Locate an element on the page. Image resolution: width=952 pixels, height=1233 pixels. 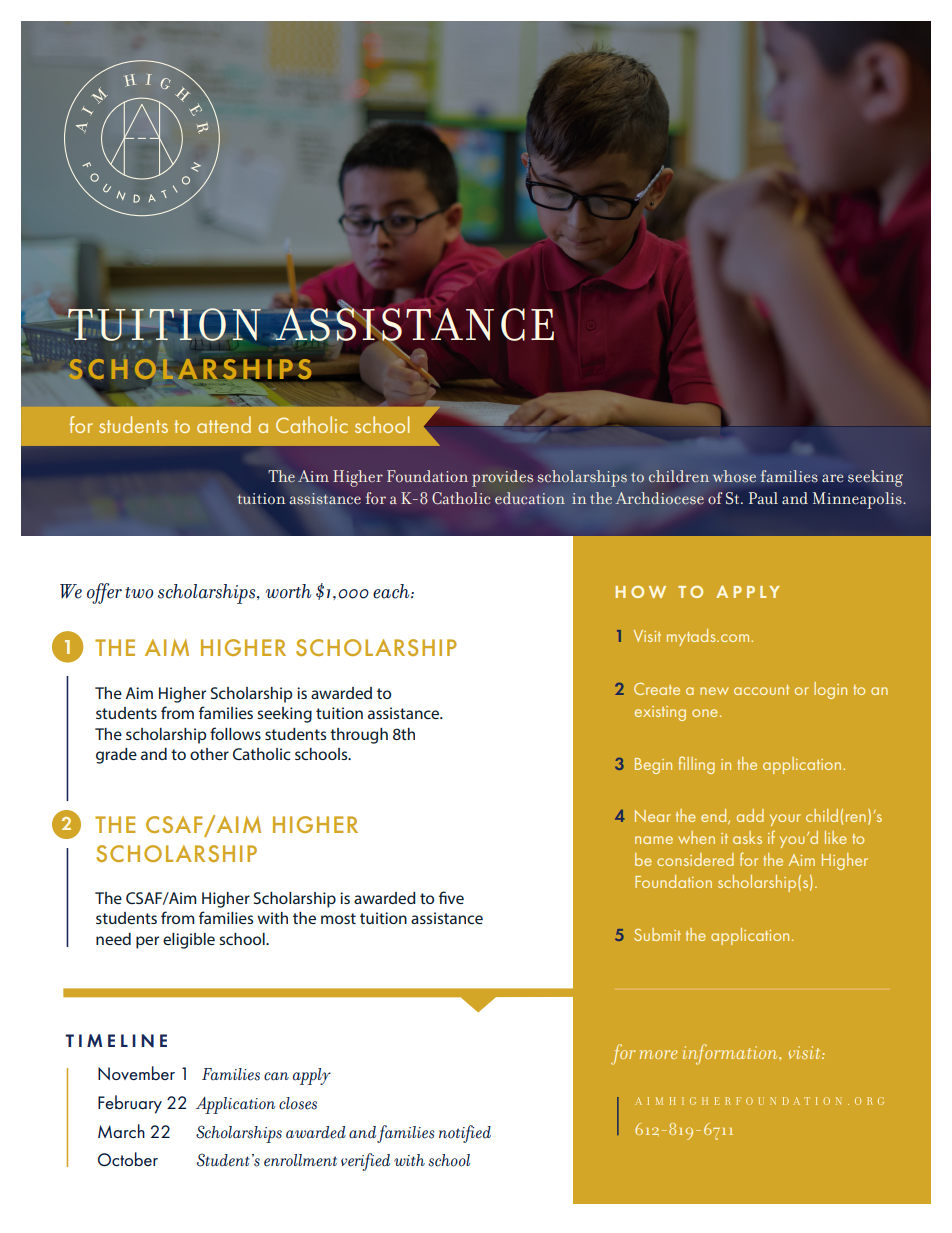
whose is located at coordinates (734, 476).
